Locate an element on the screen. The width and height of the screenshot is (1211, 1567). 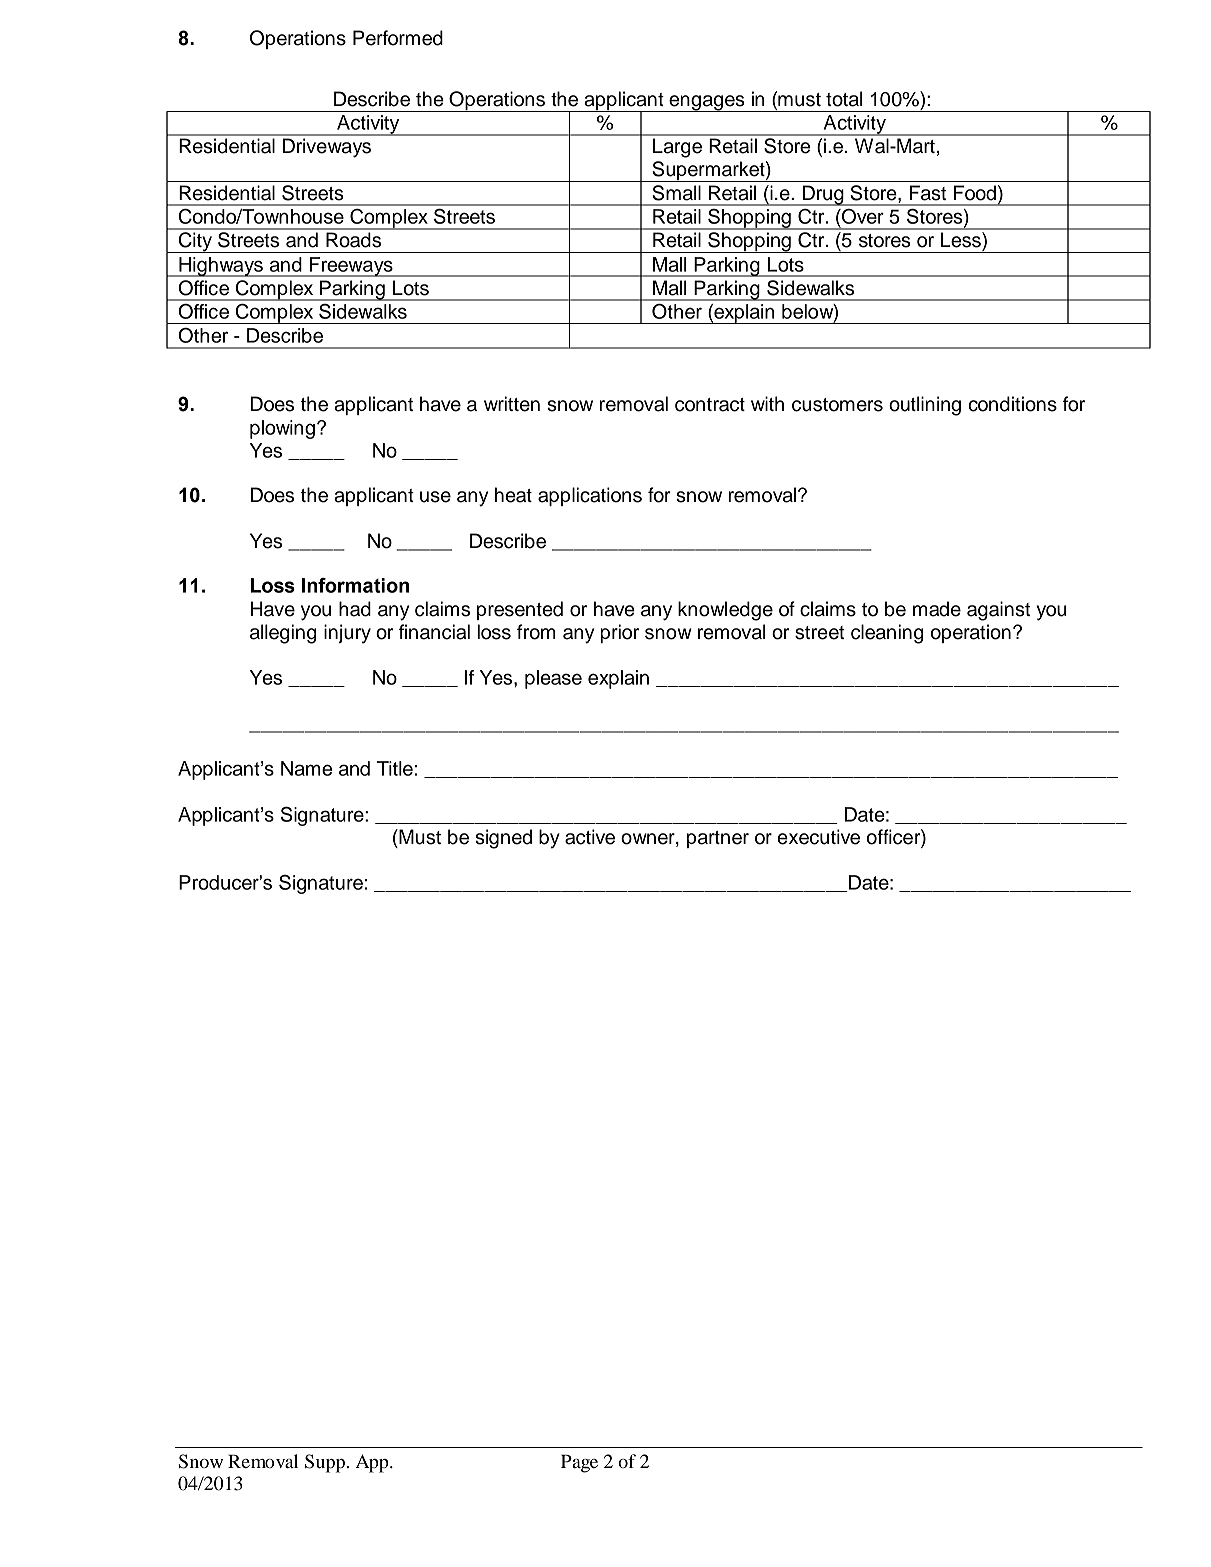
Name is located at coordinates (306, 768).
